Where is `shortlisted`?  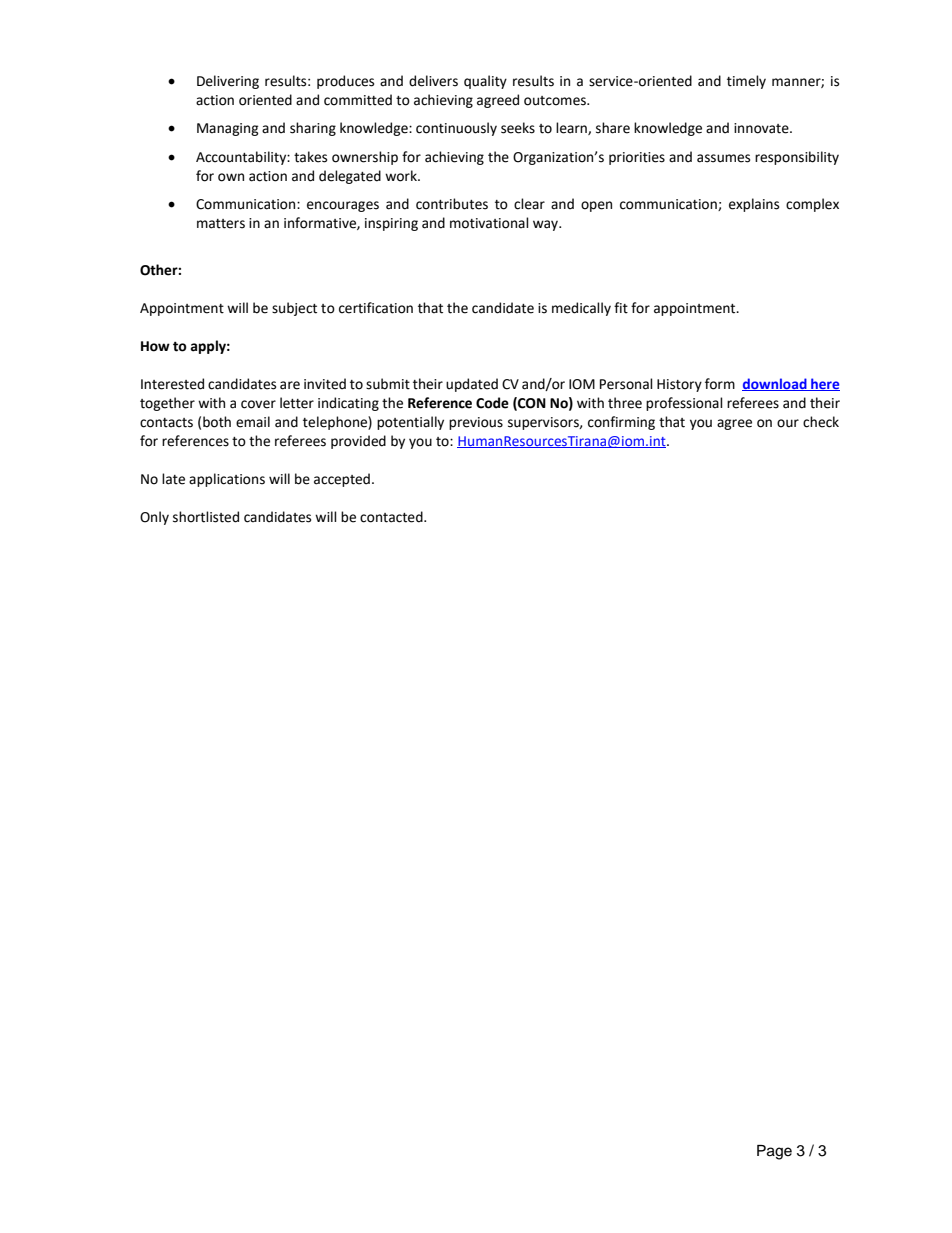
shortlisted is located at coordinates (206, 517).
